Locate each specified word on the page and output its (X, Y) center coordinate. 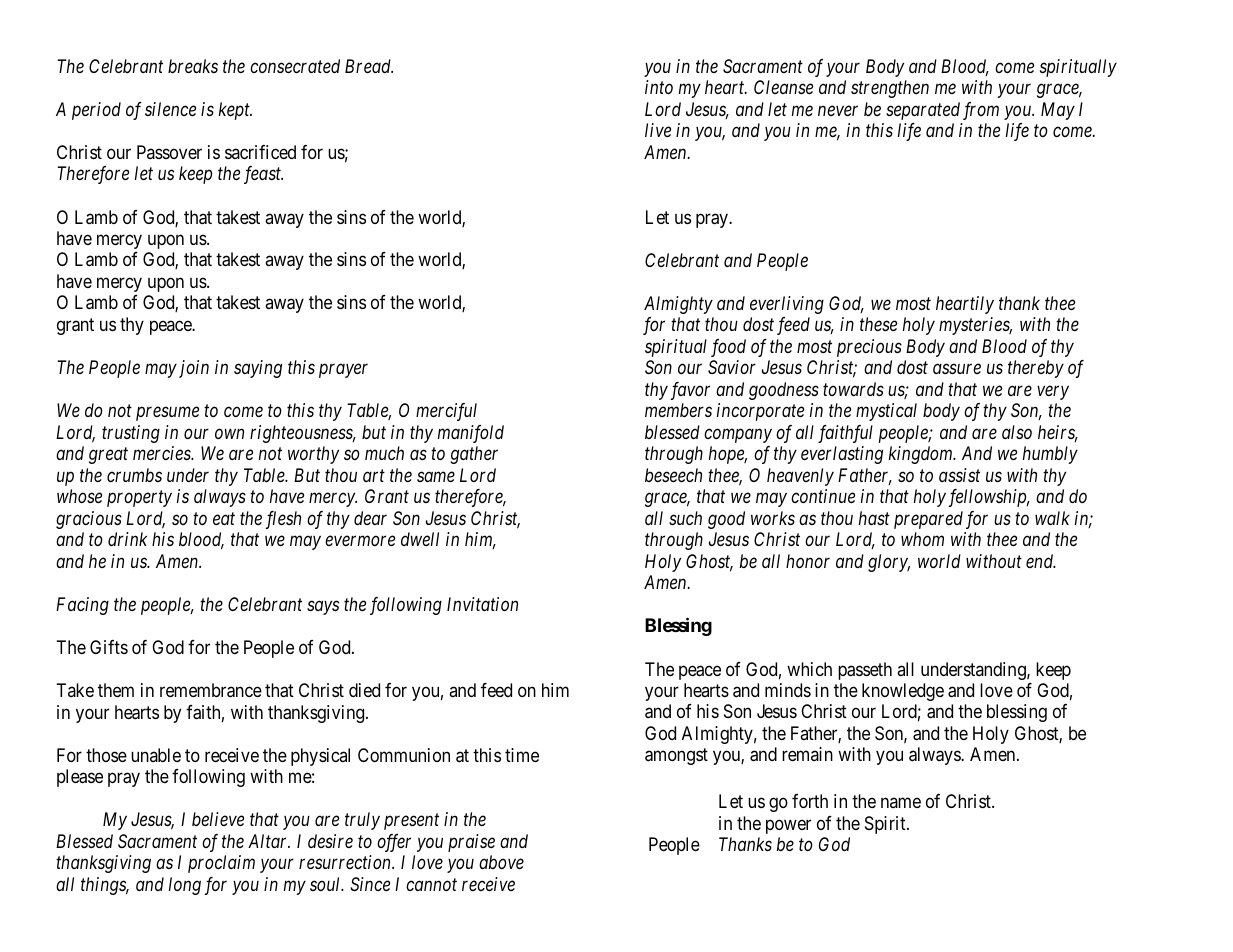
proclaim (221, 864)
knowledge (903, 692)
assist (959, 475)
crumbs (134, 475)
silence (170, 109)
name (901, 803)
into (659, 87)
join (194, 369)
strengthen (890, 89)
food (728, 348)
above (501, 862)
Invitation (482, 604)
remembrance (211, 690)
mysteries (975, 326)
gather (474, 455)
